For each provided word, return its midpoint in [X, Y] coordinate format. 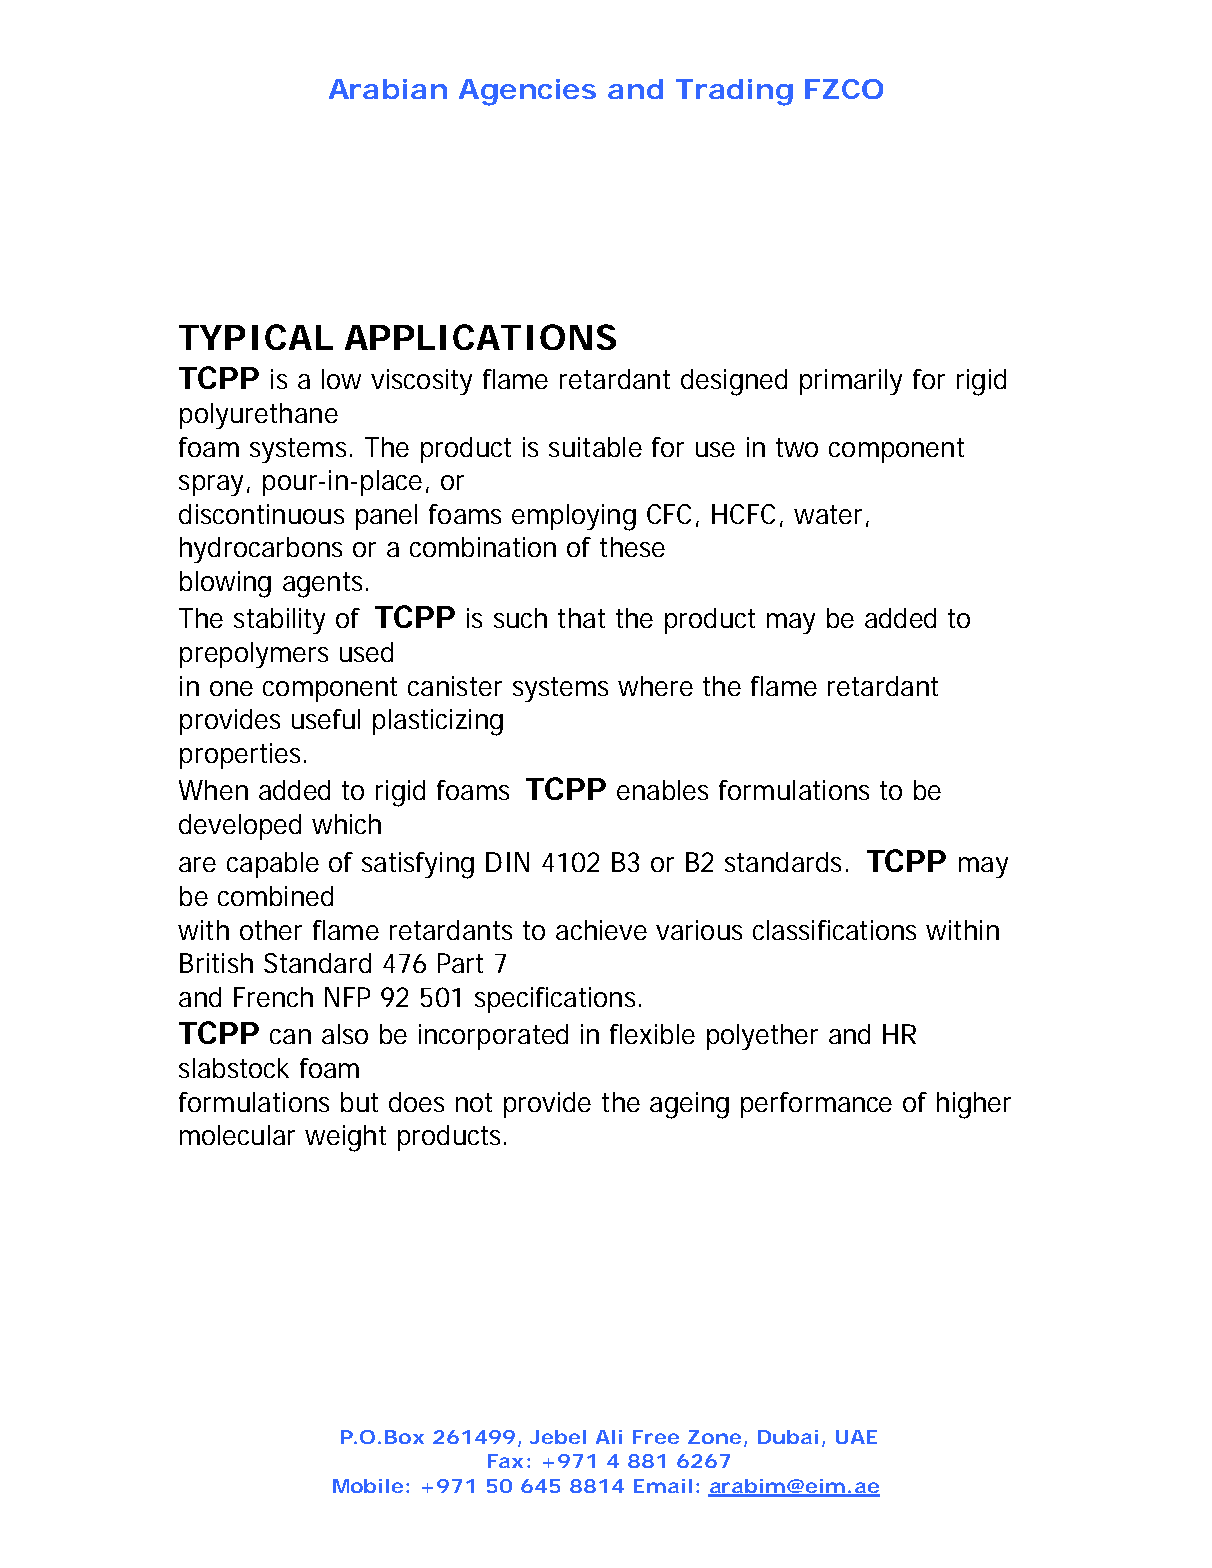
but [359, 1102]
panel [386, 517]
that [581, 618]
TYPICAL [252, 337]
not [474, 1102]
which [345, 824]
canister [455, 686]
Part [460, 963]
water [828, 514]
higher [974, 1105]
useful [326, 719]
